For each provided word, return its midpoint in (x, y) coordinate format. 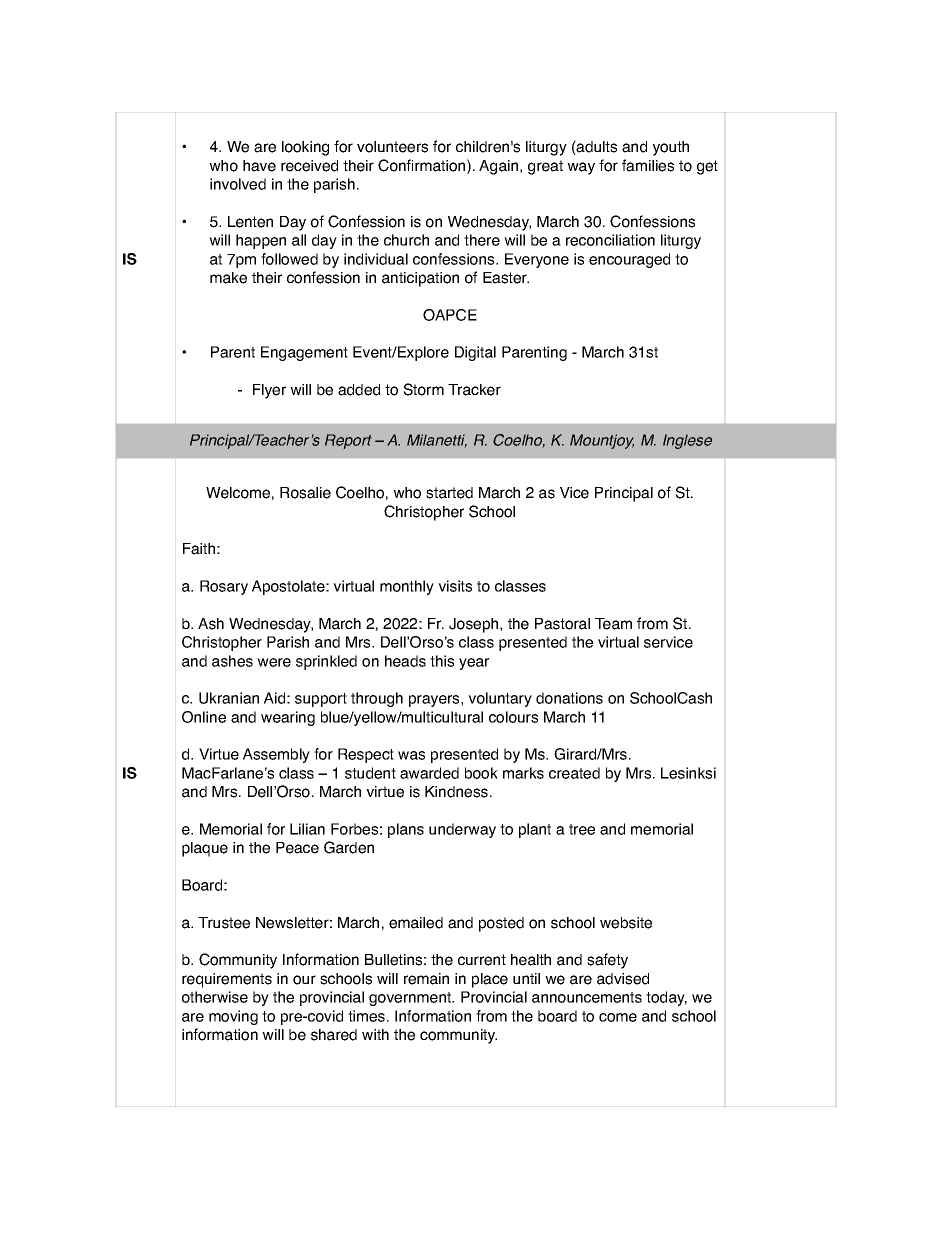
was (411, 755)
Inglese (687, 441)
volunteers (392, 147)
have (259, 166)
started (449, 493)
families (648, 165)
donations (569, 698)
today (666, 998)
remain (426, 979)
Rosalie (305, 493)
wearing (288, 718)
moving (233, 1017)
